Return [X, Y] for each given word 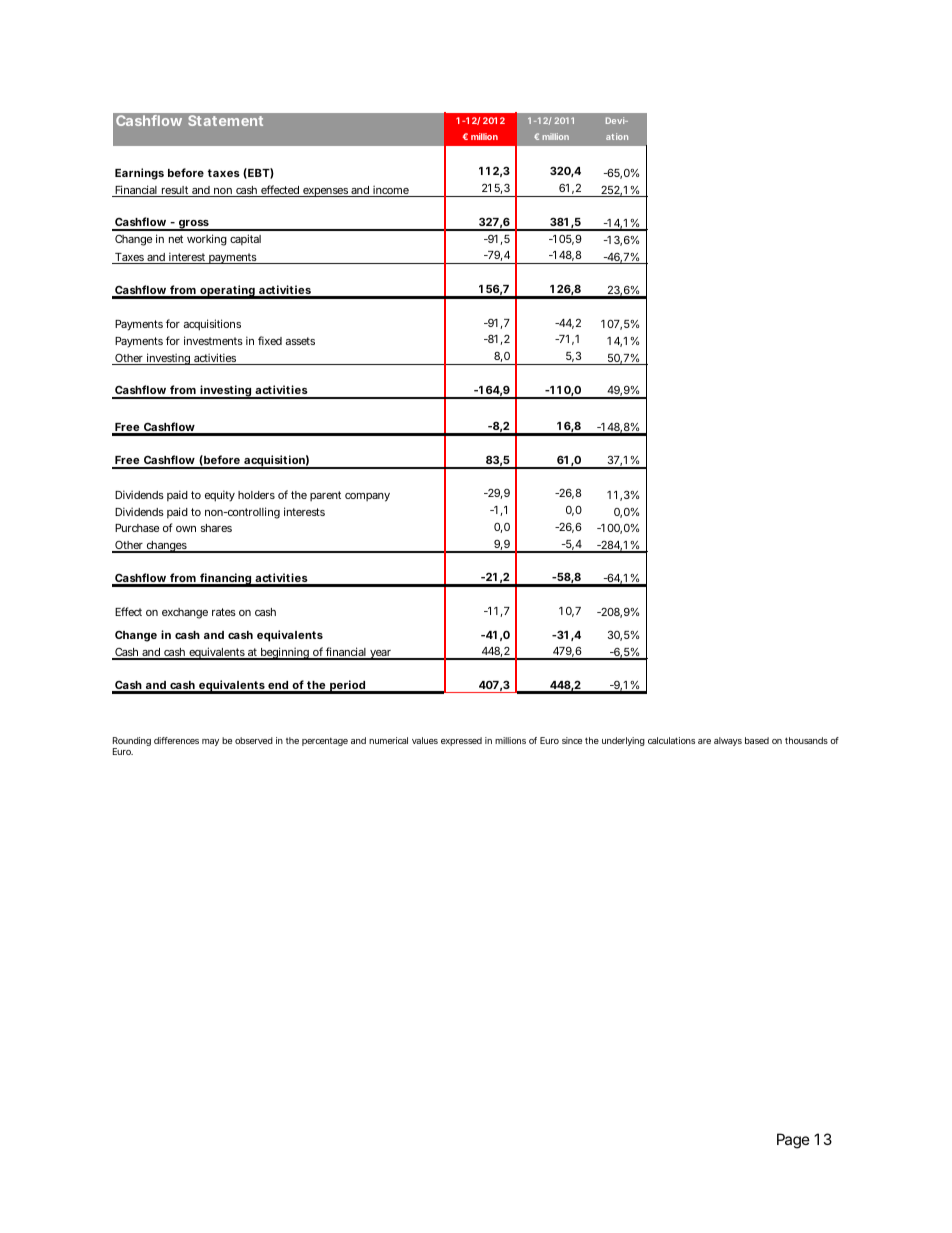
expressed [461, 741]
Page [793, 1141]
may [210, 742]
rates [224, 612]
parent [325, 496]
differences [176, 740]
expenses [325, 192]
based [757, 740]
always [728, 741]
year [381, 655]
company [367, 497]
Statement [225, 120]
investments [213, 340]
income [391, 191]
